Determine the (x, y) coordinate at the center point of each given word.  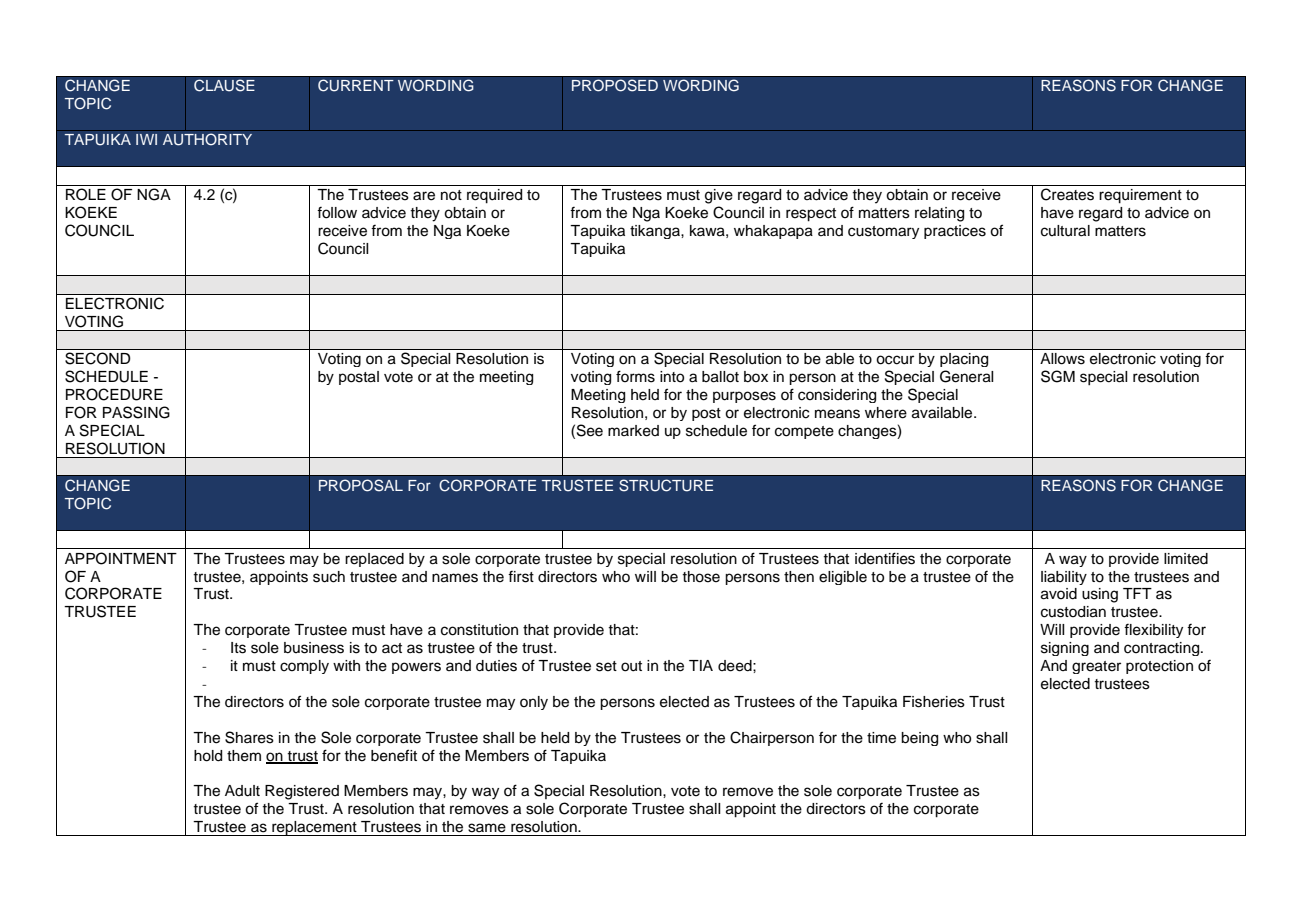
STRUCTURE (666, 485)
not (451, 195)
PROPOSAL (361, 485)
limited (1186, 559)
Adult (242, 791)
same (487, 828)
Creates (1067, 194)
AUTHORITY (207, 139)
